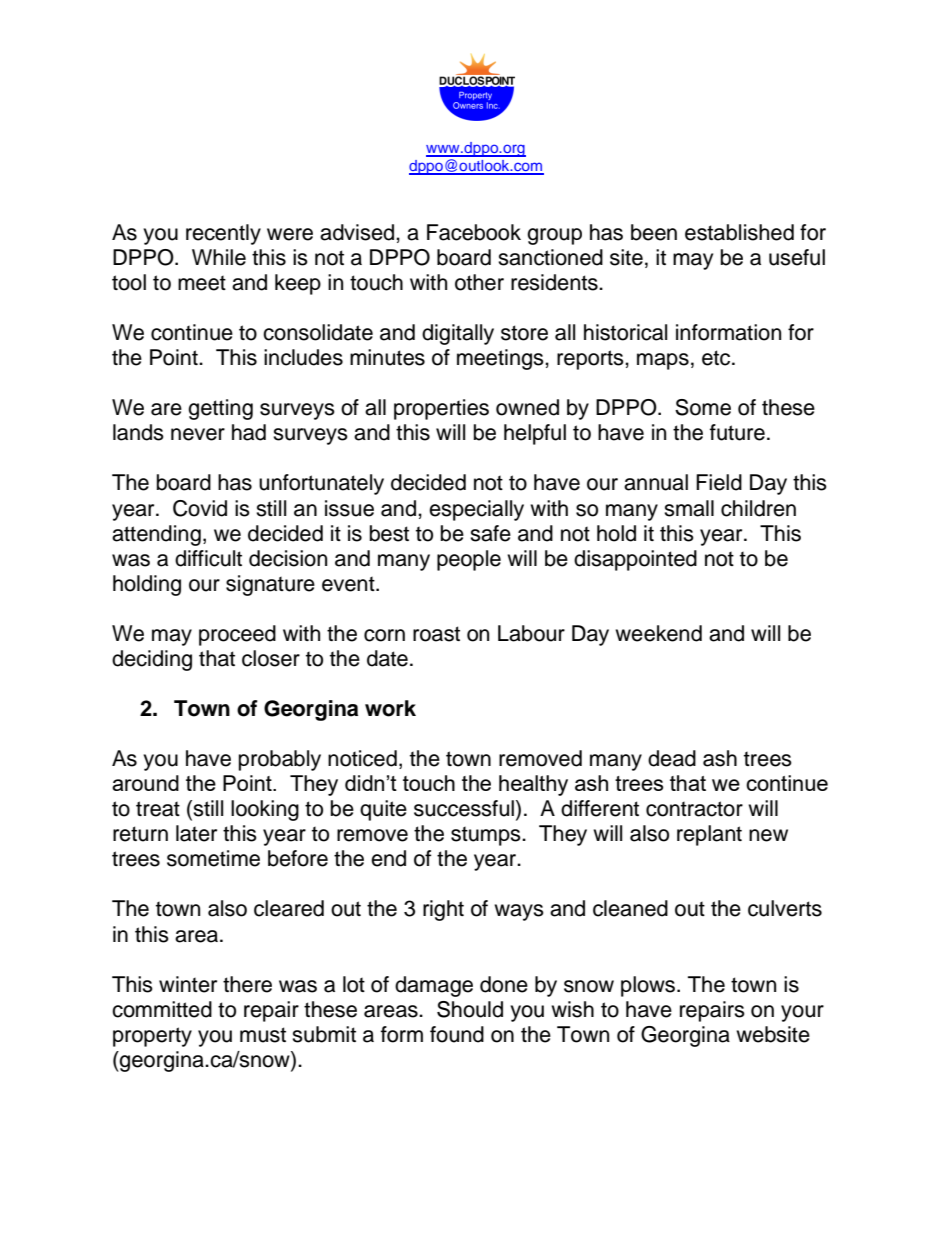 The width and height of the page is (952, 1233). What do you see at coordinates (476, 510) in the page?
I see `especially` at bounding box center [476, 510].
